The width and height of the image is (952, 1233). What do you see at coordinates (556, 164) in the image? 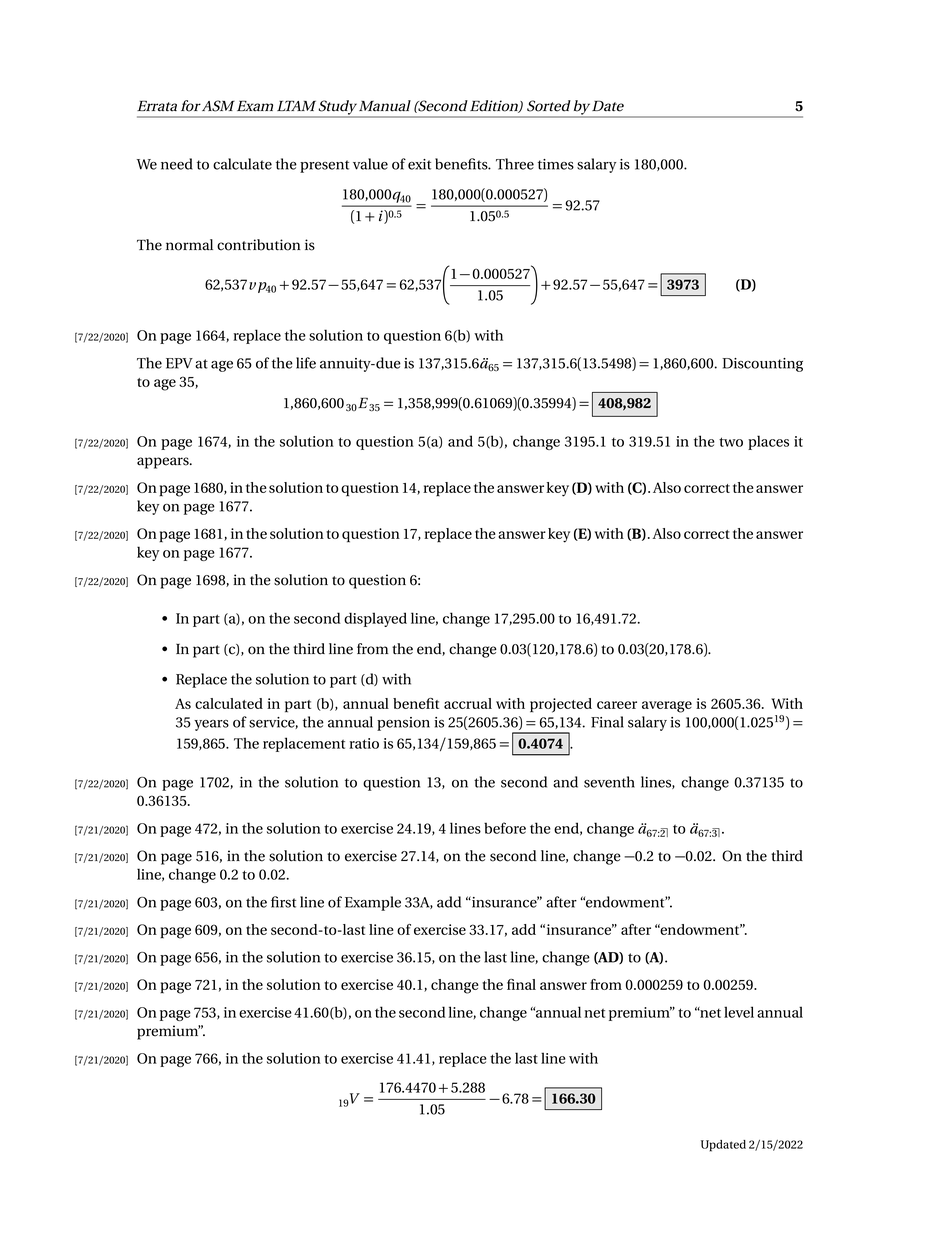
I see `times` at bounding box center [556, 164].
